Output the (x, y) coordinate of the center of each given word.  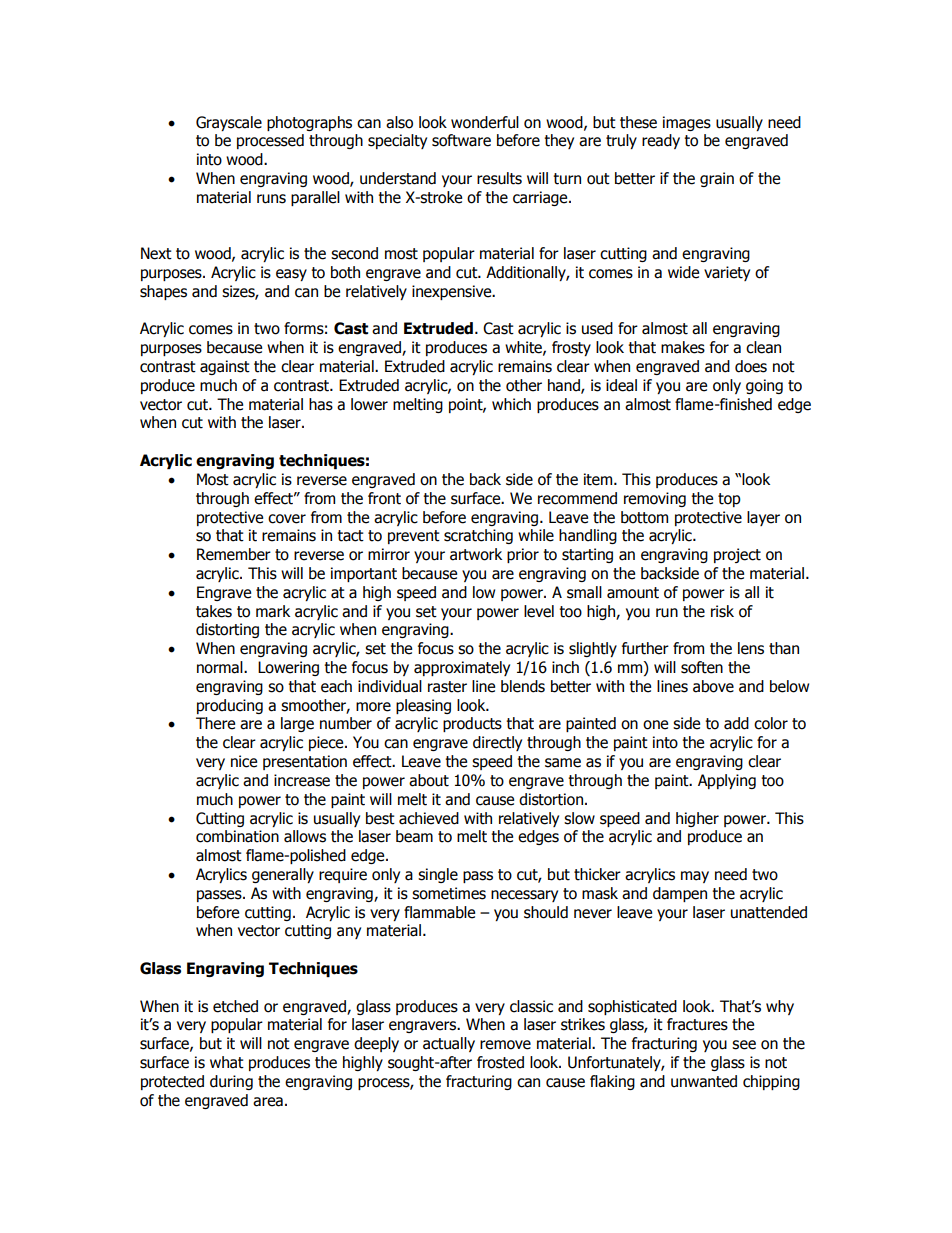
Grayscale (229, 123)
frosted (500, 1062)
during (231, 1082)
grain (717, 179)
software (461, 140)
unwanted (704, 1081)
